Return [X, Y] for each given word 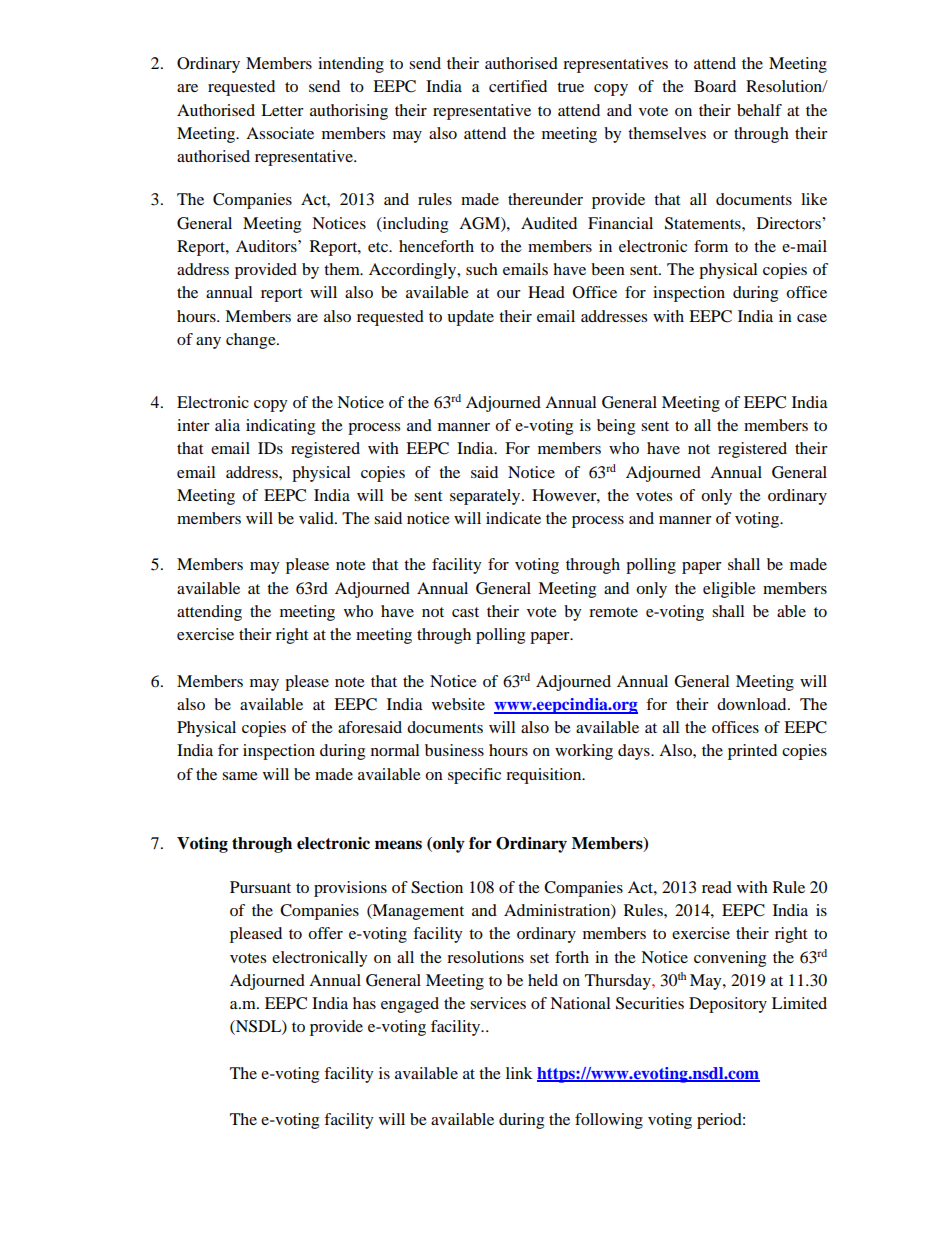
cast [465, 612]
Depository [728, 1005]
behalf [759, 110]
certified [518, 86]
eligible [729, 590]
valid [317, 518]
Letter [282, 110]
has [364, 1003]
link [519, 1073]
